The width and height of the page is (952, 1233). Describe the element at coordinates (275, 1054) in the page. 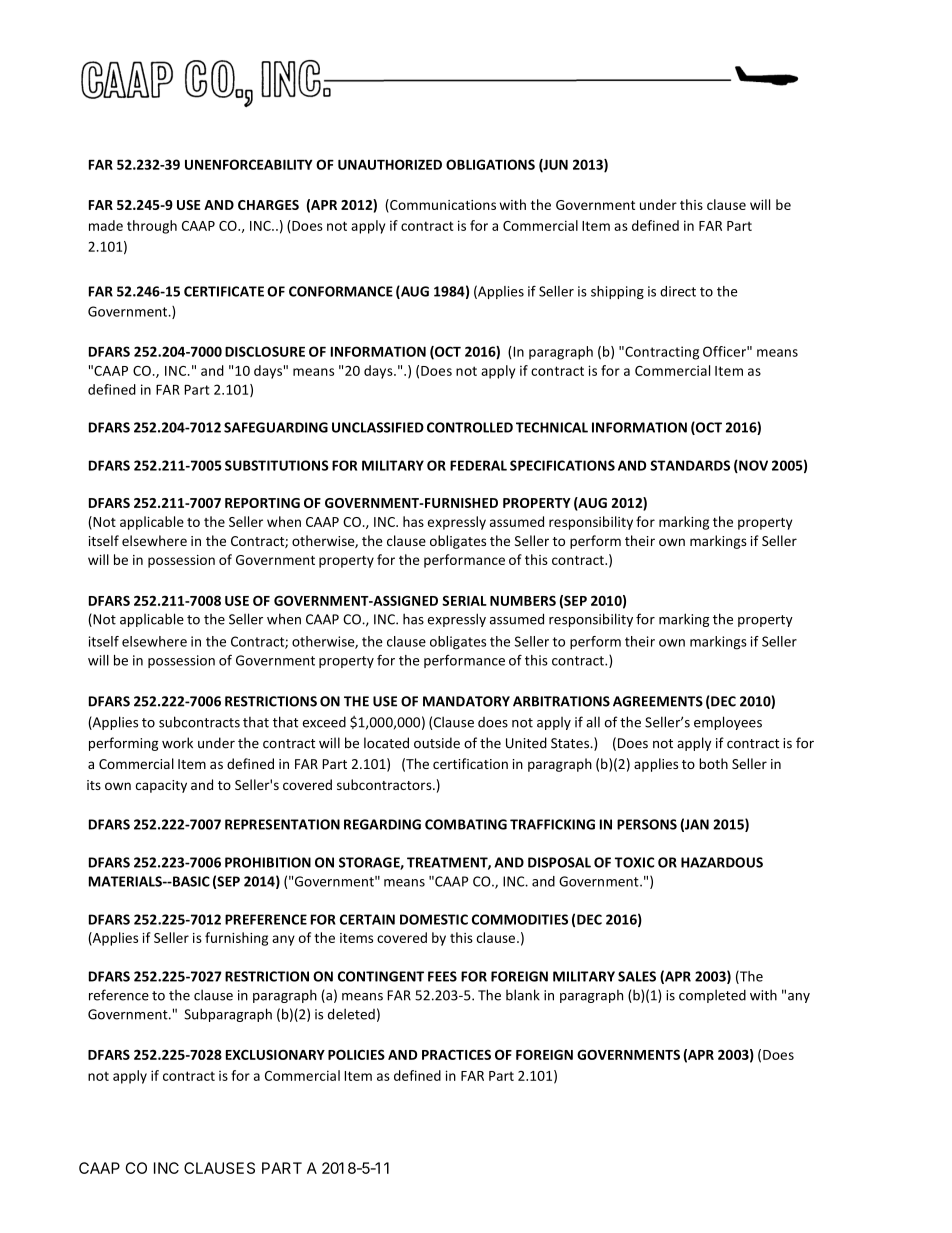

I see `EXCLUSIONARY` at that location.
